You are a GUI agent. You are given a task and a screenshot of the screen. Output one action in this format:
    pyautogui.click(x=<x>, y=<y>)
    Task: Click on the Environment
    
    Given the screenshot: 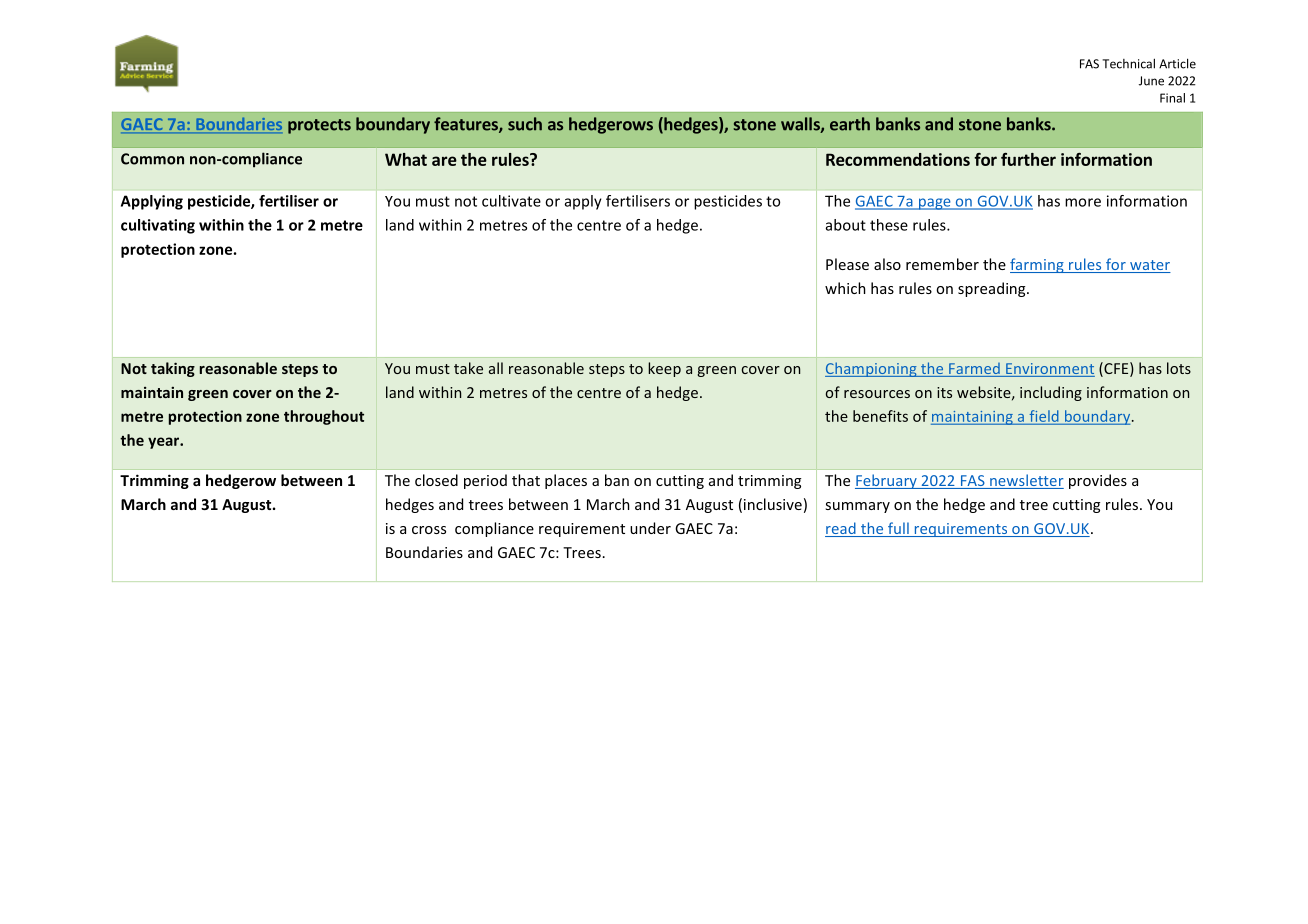 What is the action you would take?
    pyautogui.click(x=1050, y=368)
